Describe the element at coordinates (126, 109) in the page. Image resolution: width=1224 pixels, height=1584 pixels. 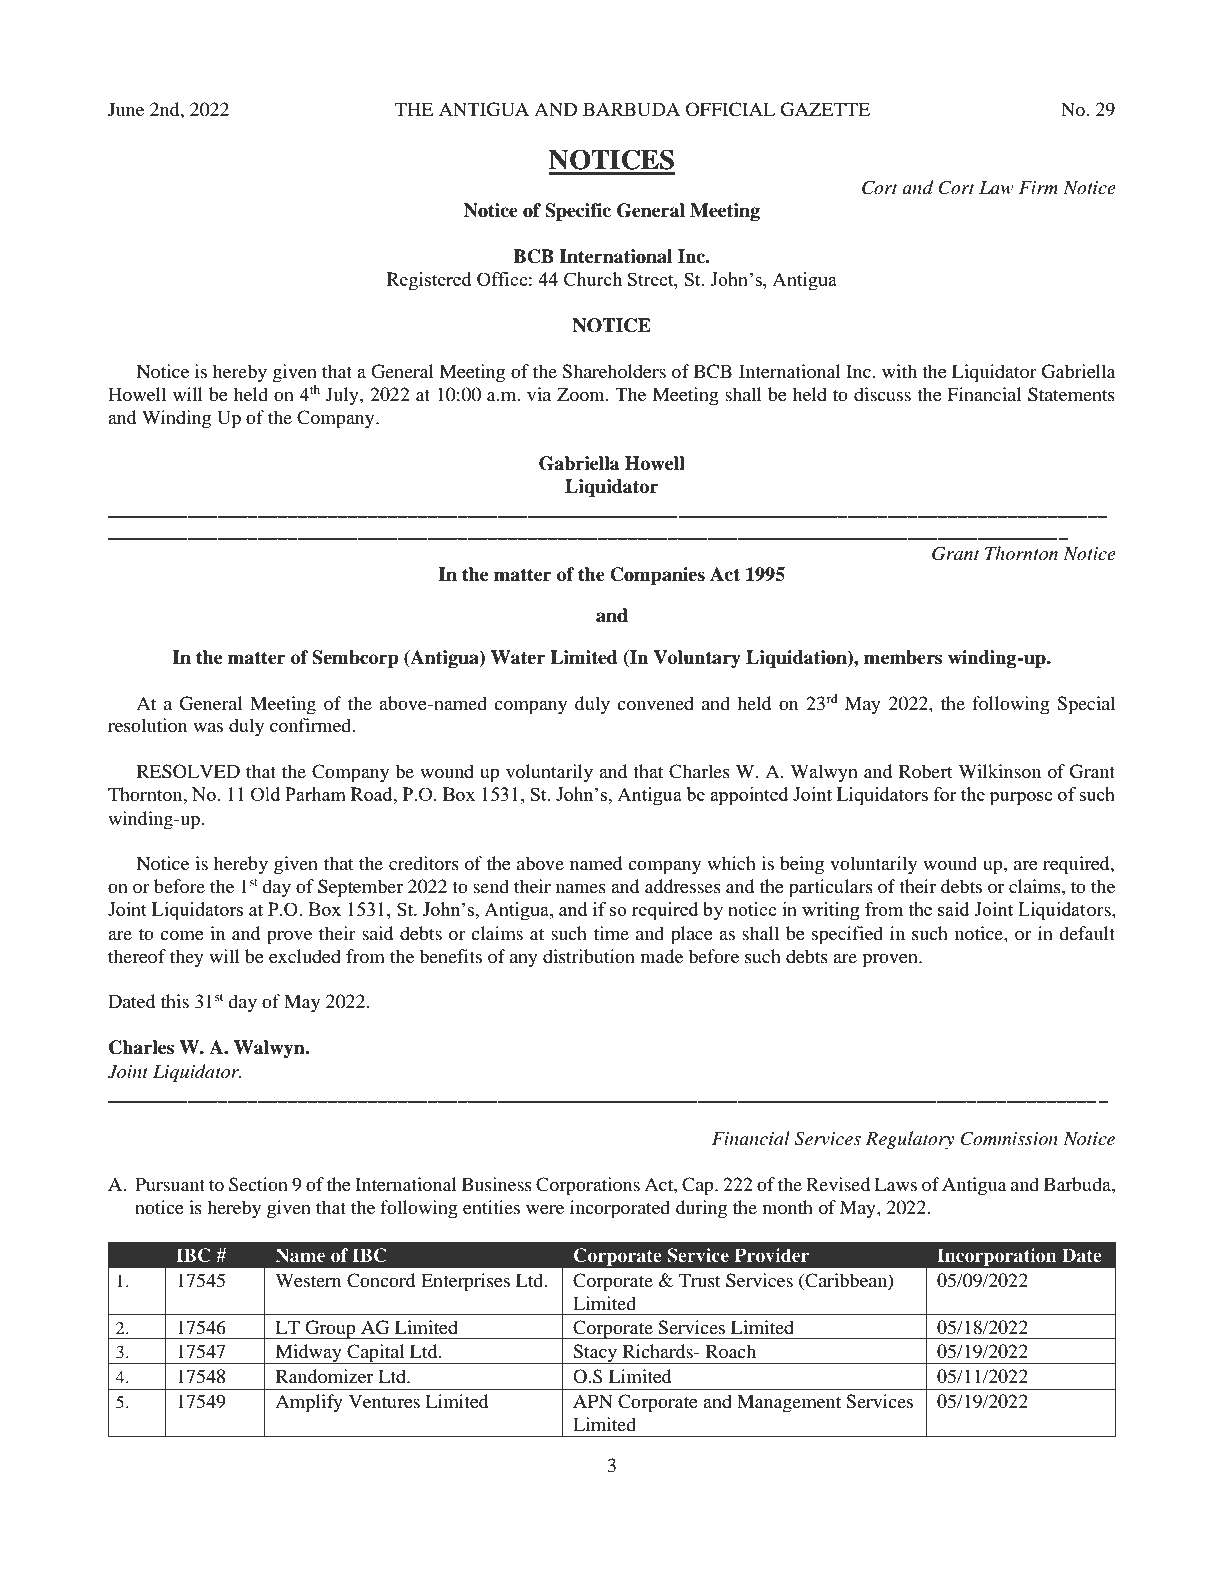
I see `June` at that location.
